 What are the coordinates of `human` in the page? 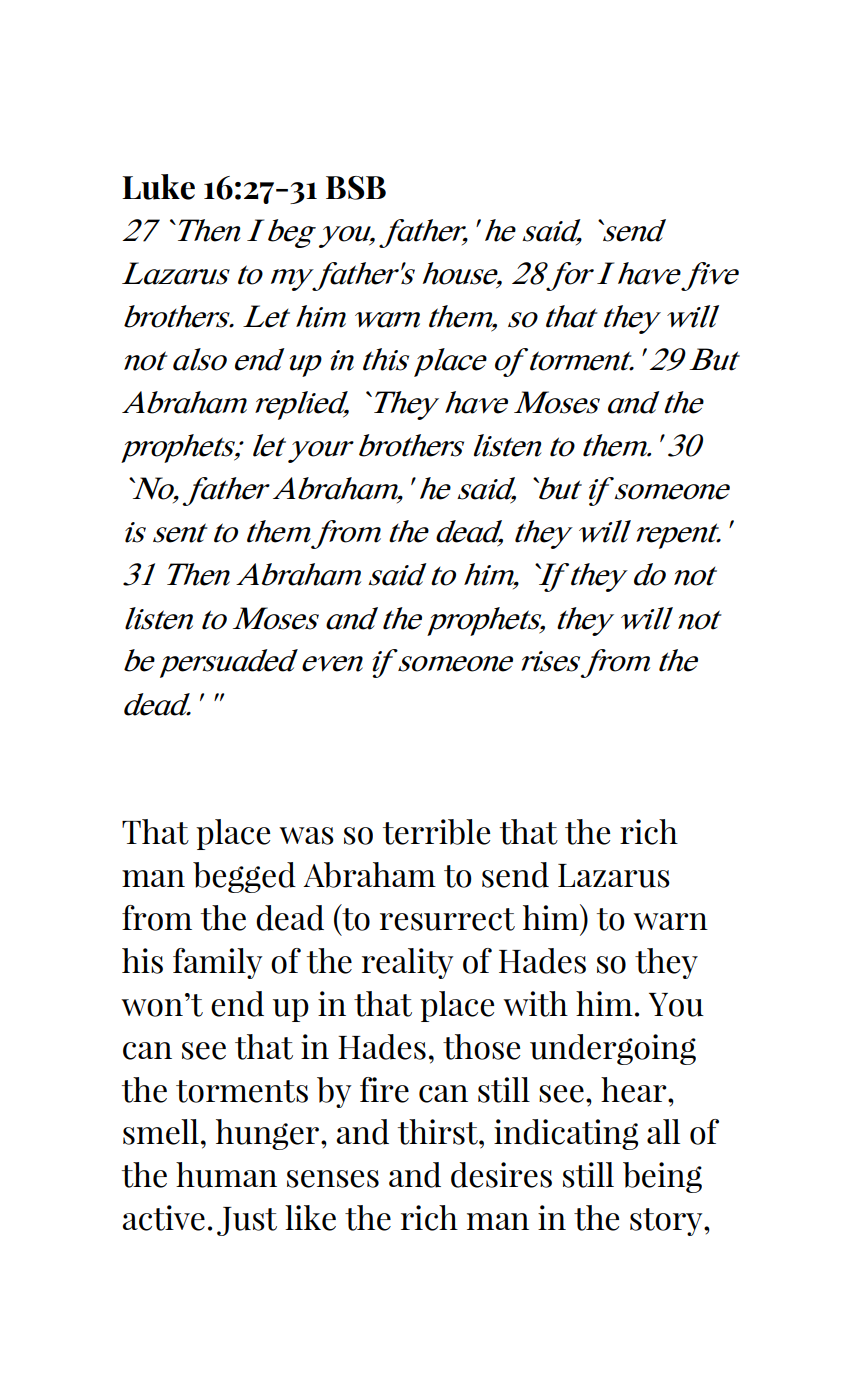 It's located at (226, 1175).
